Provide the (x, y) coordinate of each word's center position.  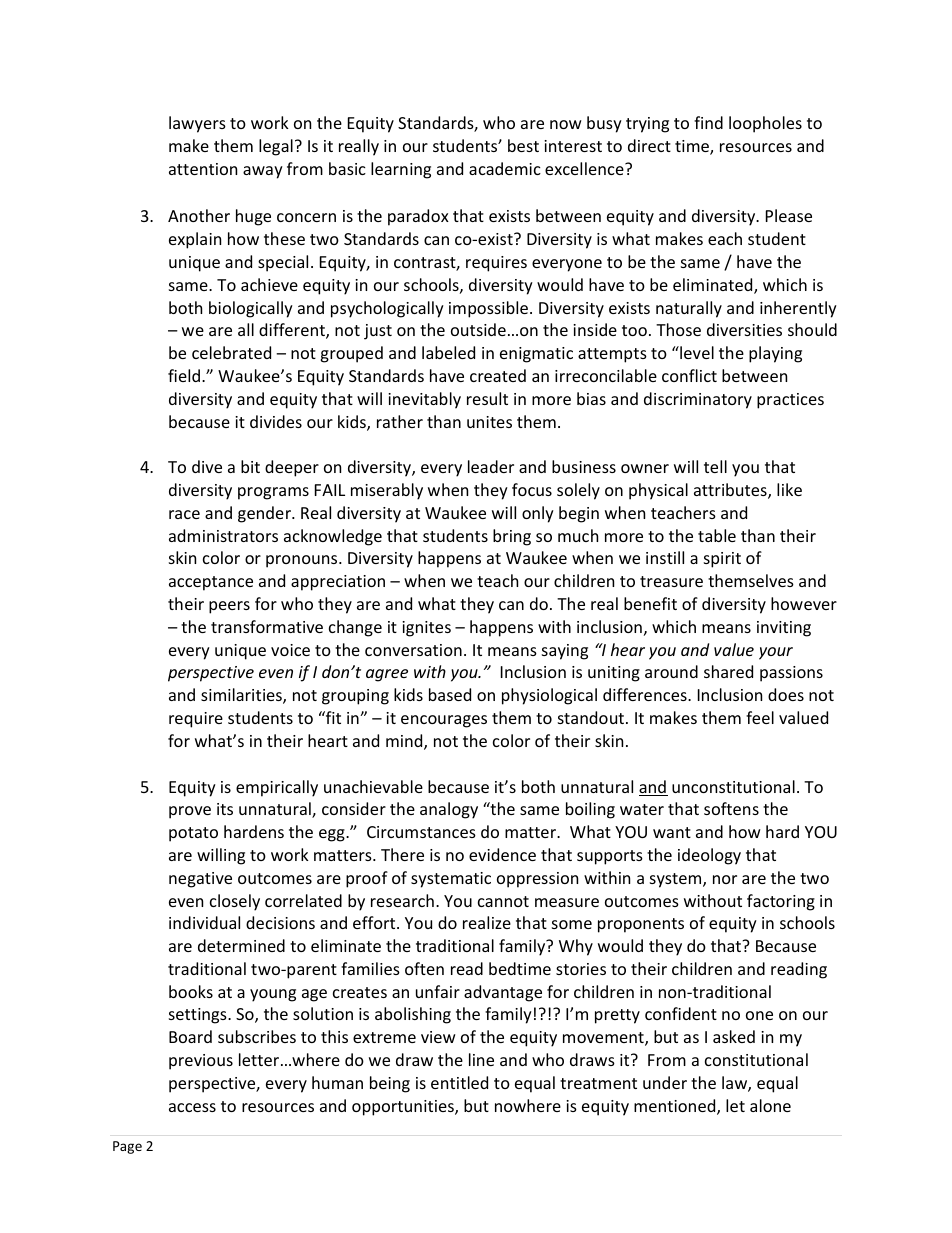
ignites (426, 629)
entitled (459, 1082)
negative (200, 880)
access (192, 1107)
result (487, 398)
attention (203, 169)
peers (229, 607)
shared (728, 671)
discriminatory (698, 400)
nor (725, 879)
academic (505, 168)
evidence (502, 854)
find (708, 122)
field (185, 375)
